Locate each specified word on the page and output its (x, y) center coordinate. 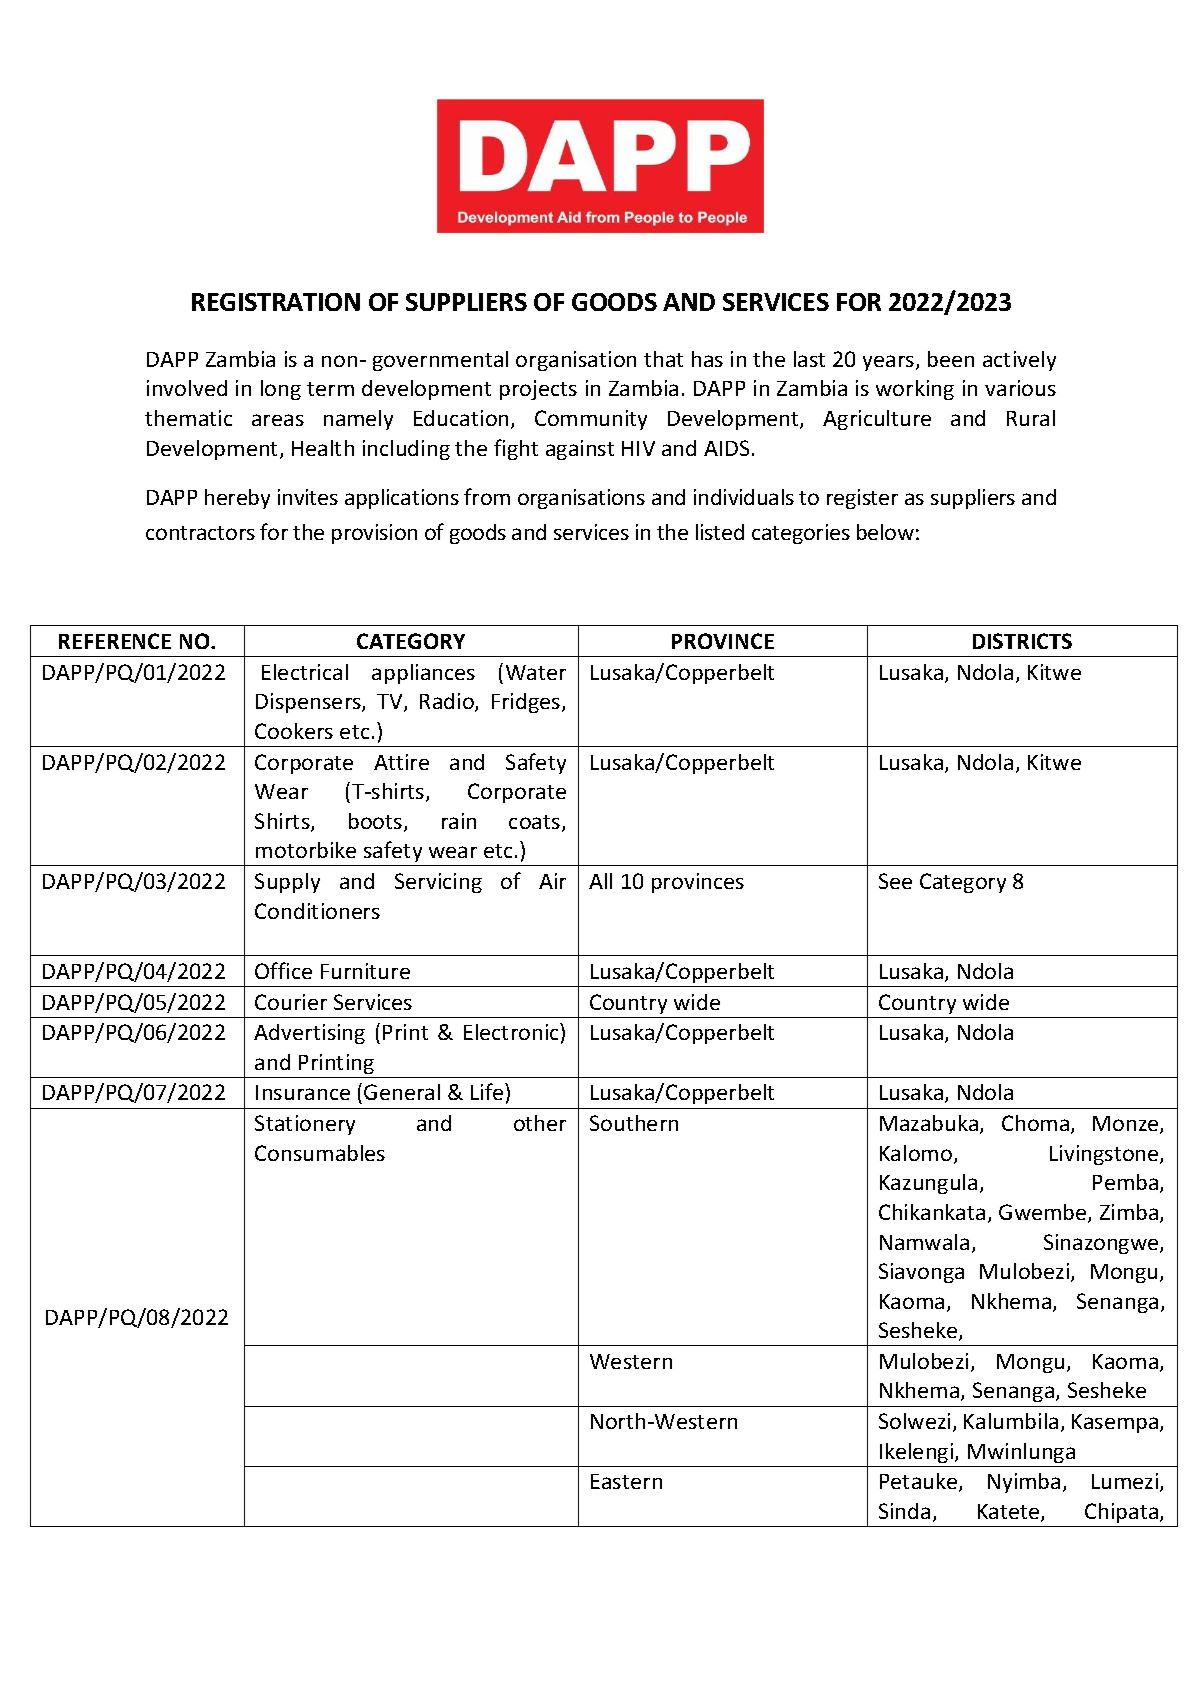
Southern (634, 1123)
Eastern (626, 1481)
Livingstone (1105, 1155)
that (663, 359)
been (951, 359)
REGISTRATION (276, 302)
